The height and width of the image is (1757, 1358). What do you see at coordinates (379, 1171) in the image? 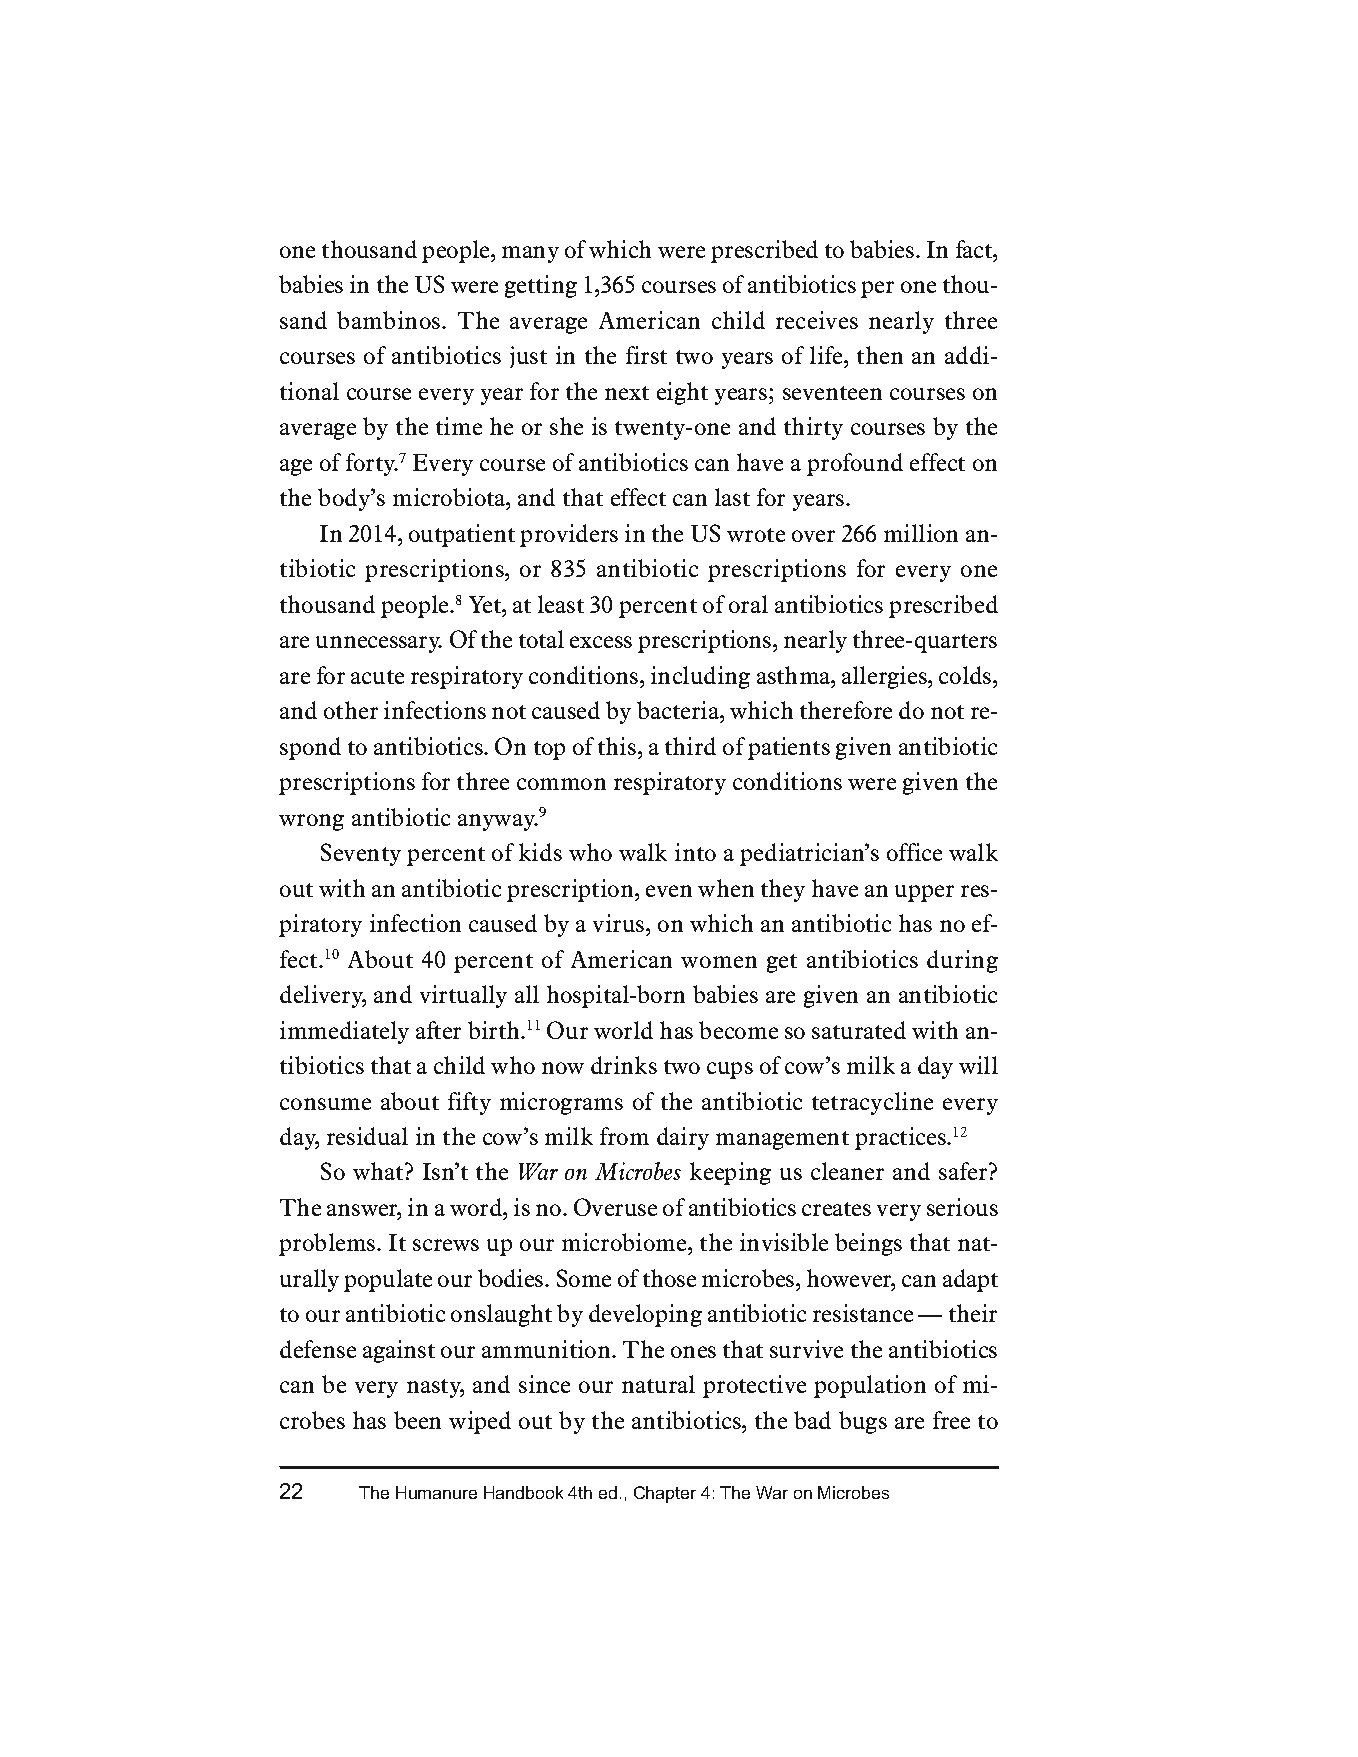
I see `what` at bounding box center [379, 1171].
